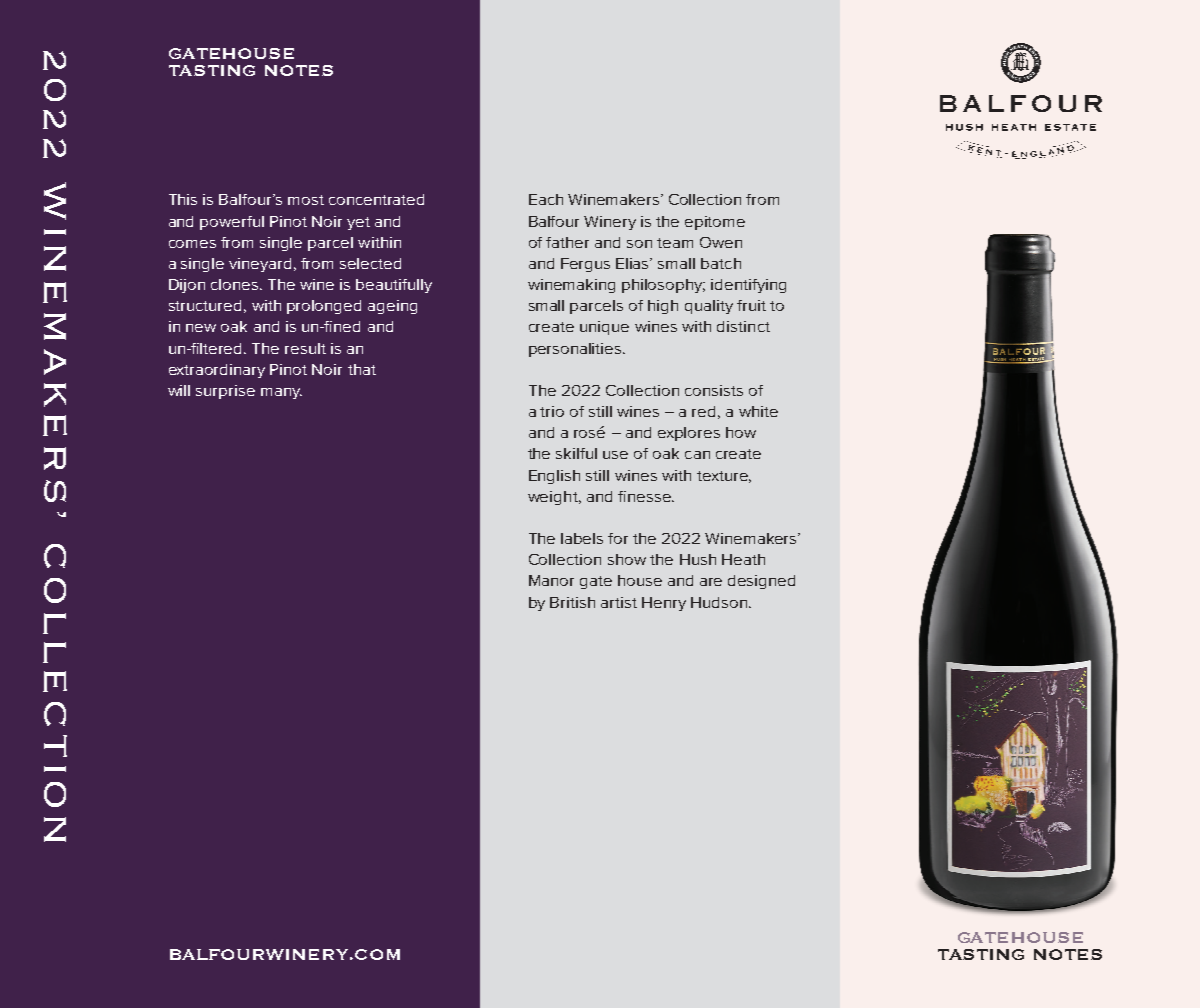 The image size is (1200, 1008). Describe the element at coordinates (576, 350) in the screenshot. I see `personalities` at that location.
